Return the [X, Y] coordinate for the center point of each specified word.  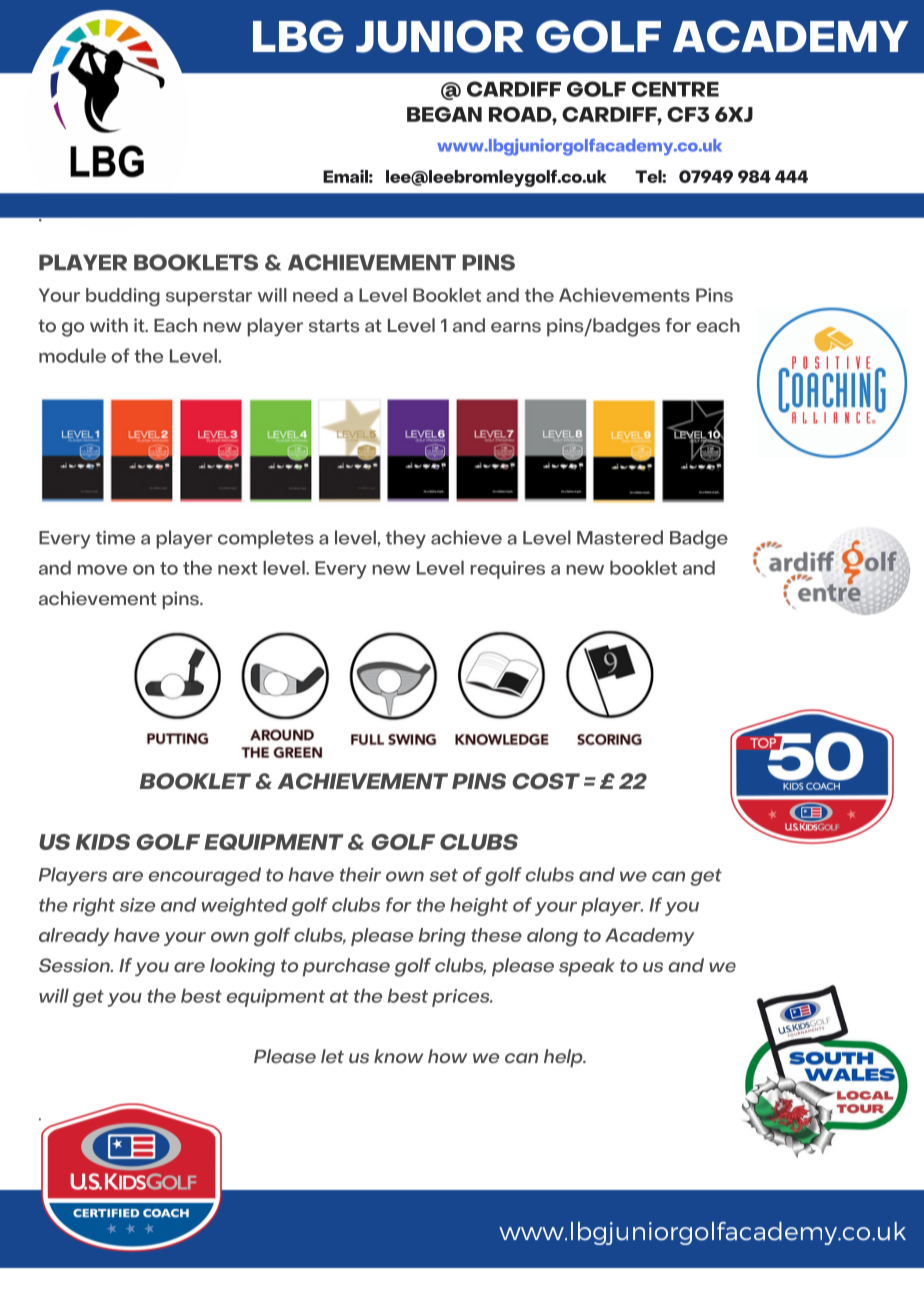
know [398, 1056]
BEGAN [444, 114]
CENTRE [675, 89]
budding [123, 297]
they [406, 539]
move [102, 570]
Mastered [620, 537]
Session [75, 965]
